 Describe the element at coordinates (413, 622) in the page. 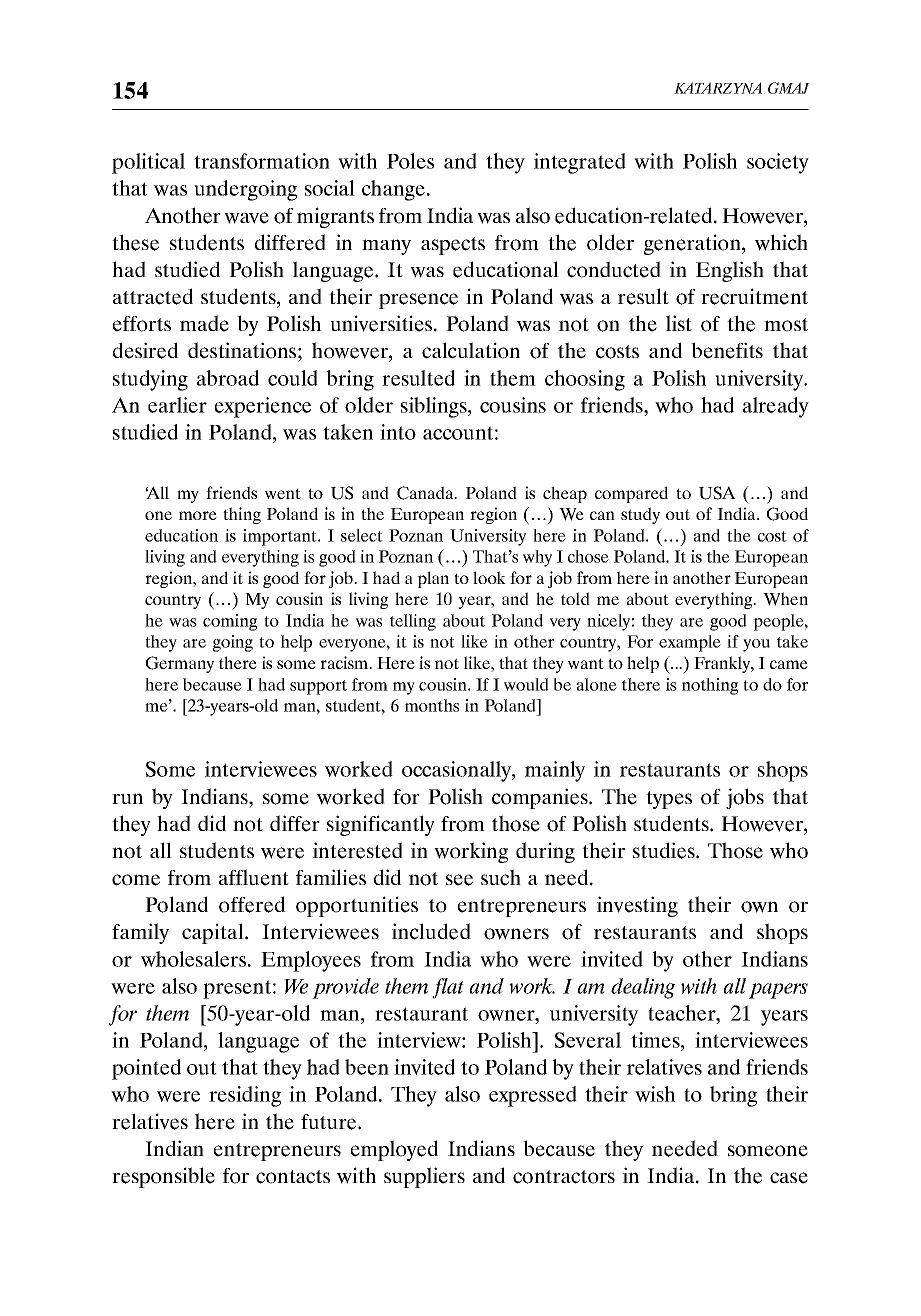

I see `telling` at that location.
